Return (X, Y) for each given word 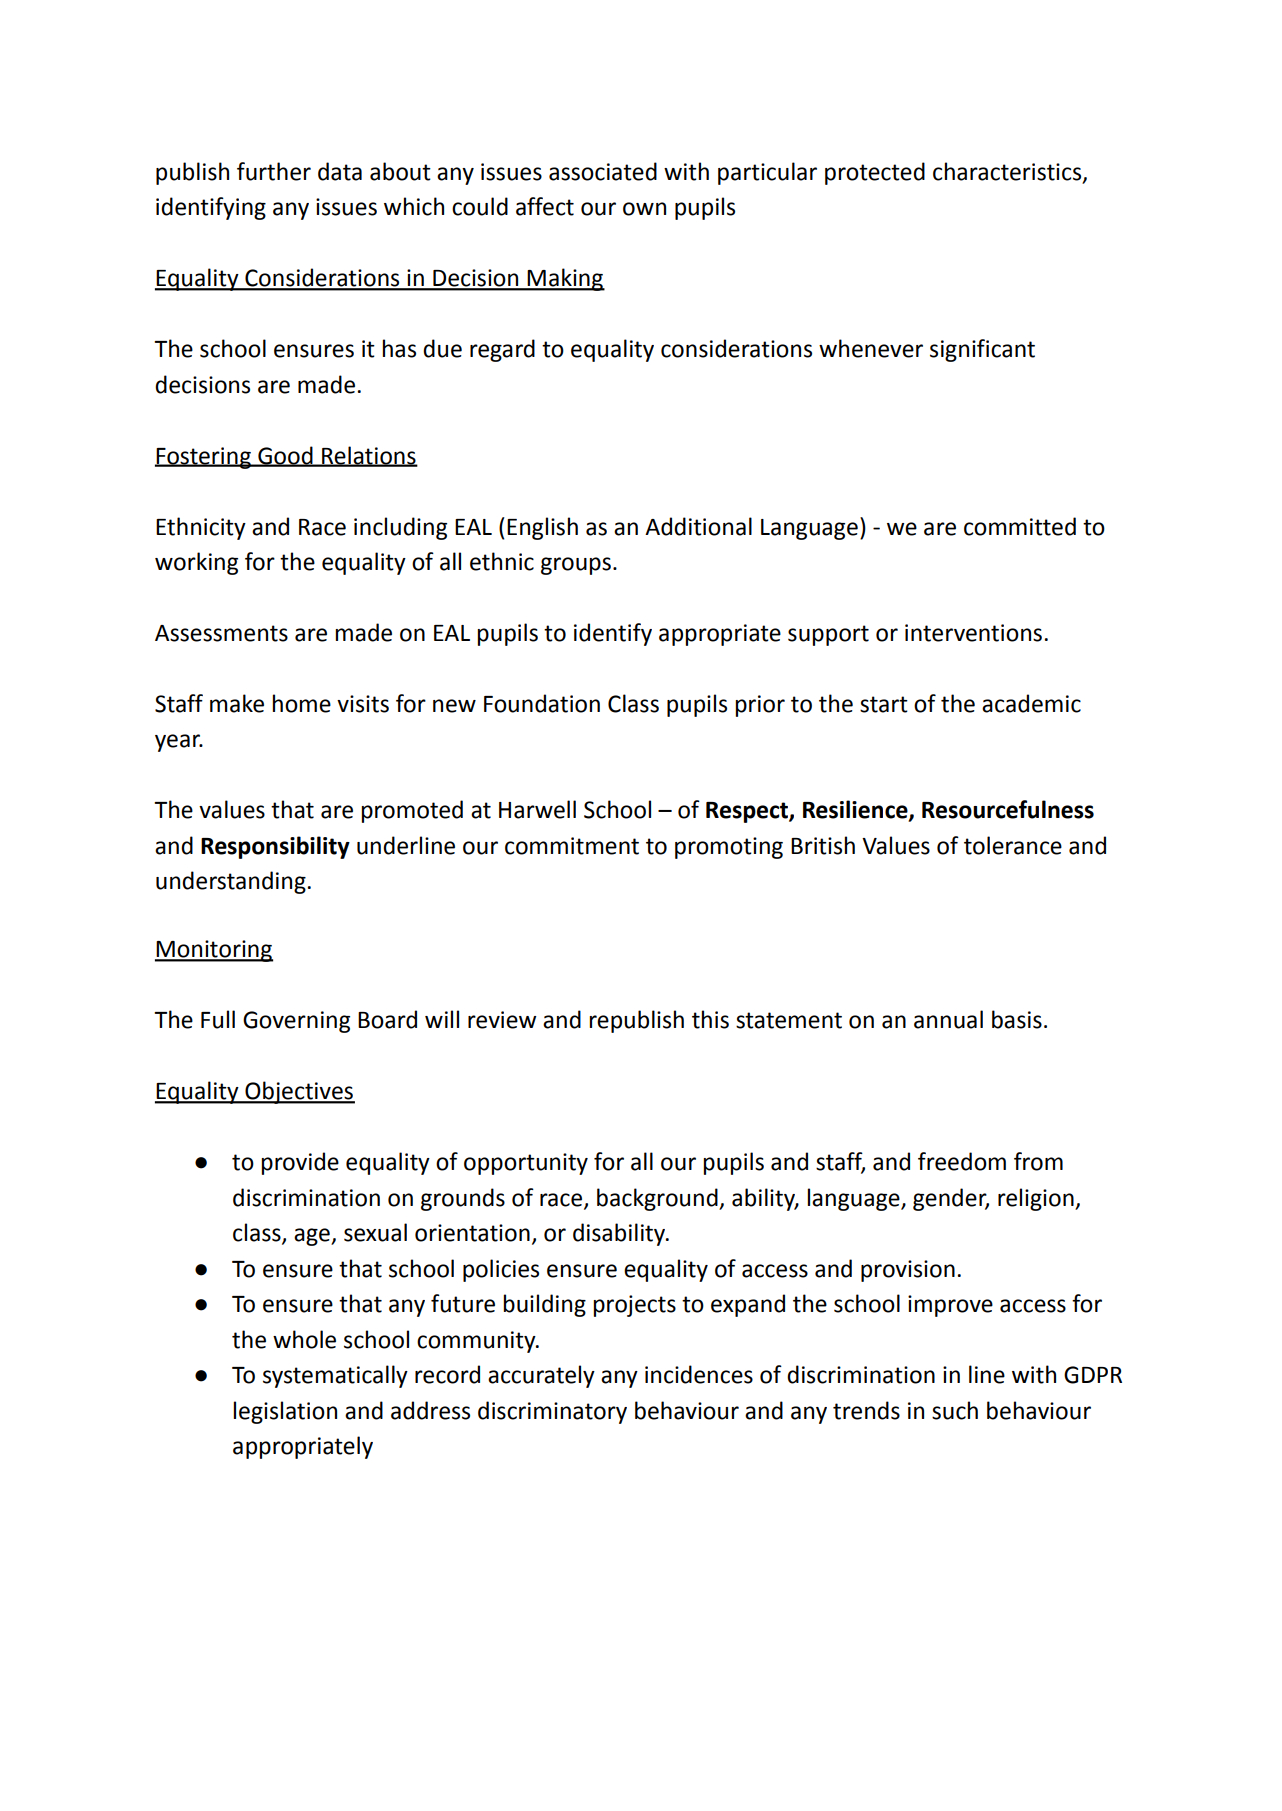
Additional (698, 526)
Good (285, 456)
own (644, 209)
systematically (335, 1376)
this (710, 1019)
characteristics (1008, 172)
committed (1020, 526)
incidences (699, 1374)
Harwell (537, 809)
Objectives (299, 1092)
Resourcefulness (1008, 809)
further (274, 171)
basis (1017, 1019)
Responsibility (275, 847)
